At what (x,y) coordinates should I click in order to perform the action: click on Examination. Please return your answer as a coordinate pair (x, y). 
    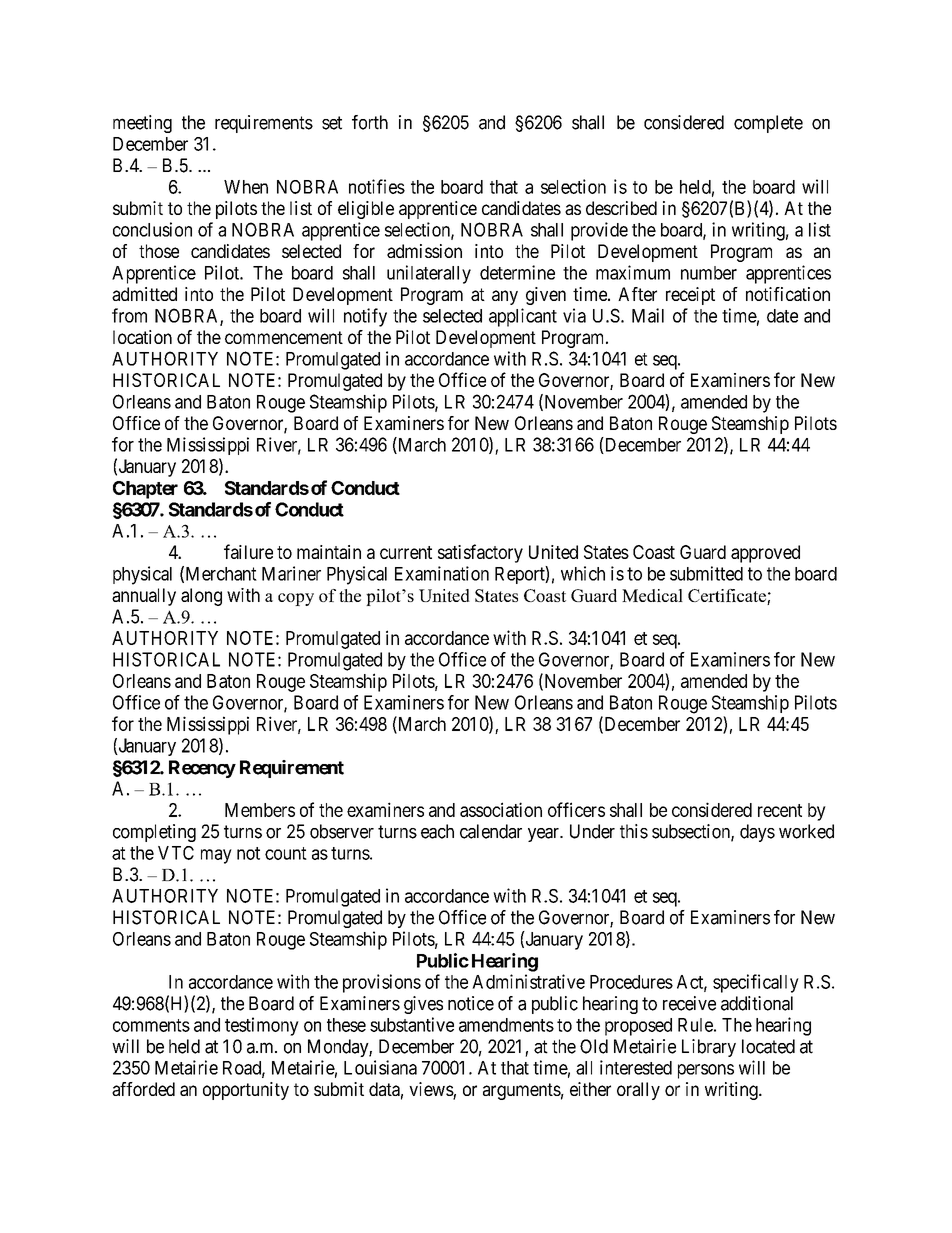
    Looking at the image, I should click on (442, 573).
